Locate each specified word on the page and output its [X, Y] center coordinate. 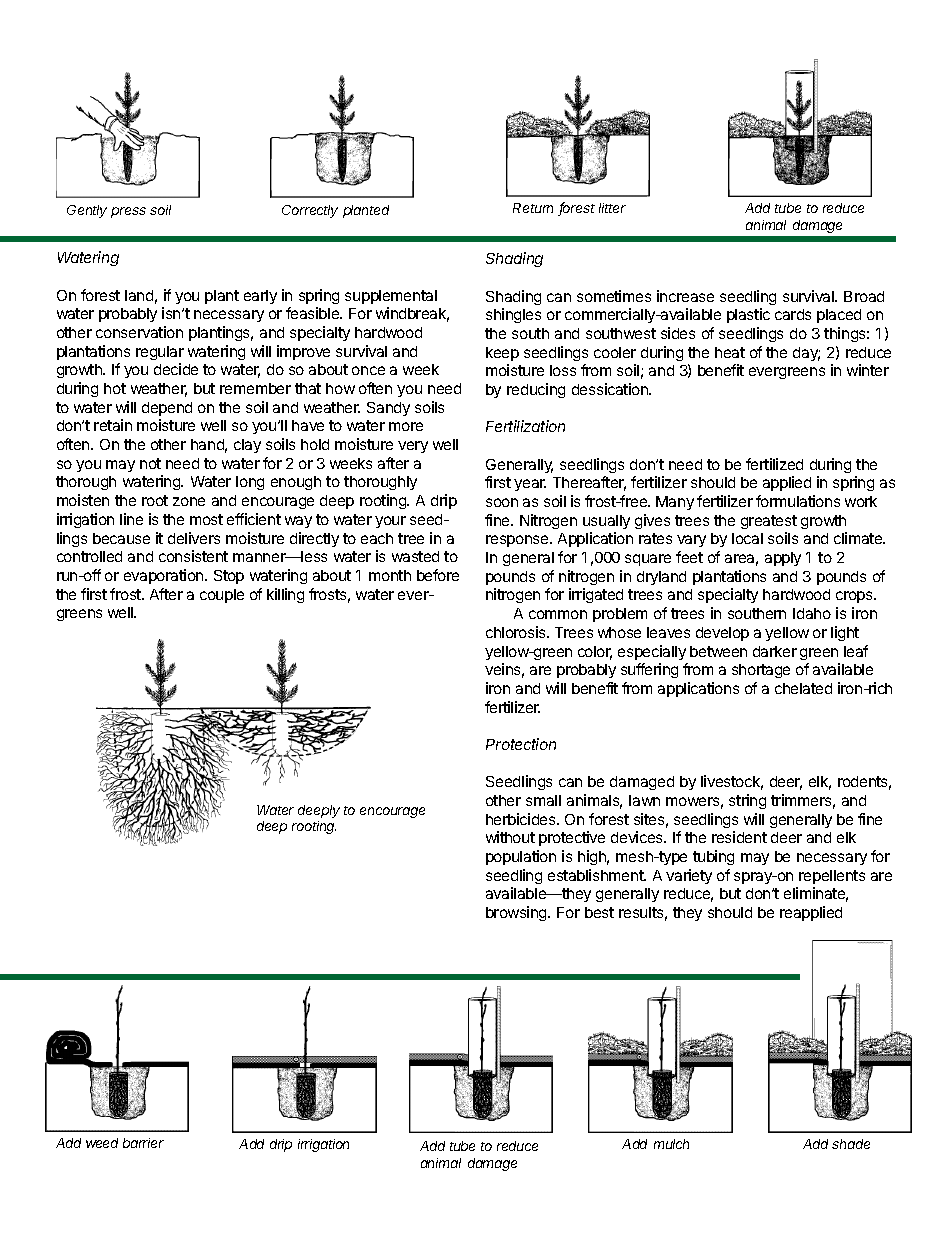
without [510, 837]
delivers [194, 538]
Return [533, 208]
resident [739, 837]
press [128, 212]
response [518, 541]
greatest [769, 522]
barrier [143, 1143]
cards [793, 314]
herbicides [522, 819]
